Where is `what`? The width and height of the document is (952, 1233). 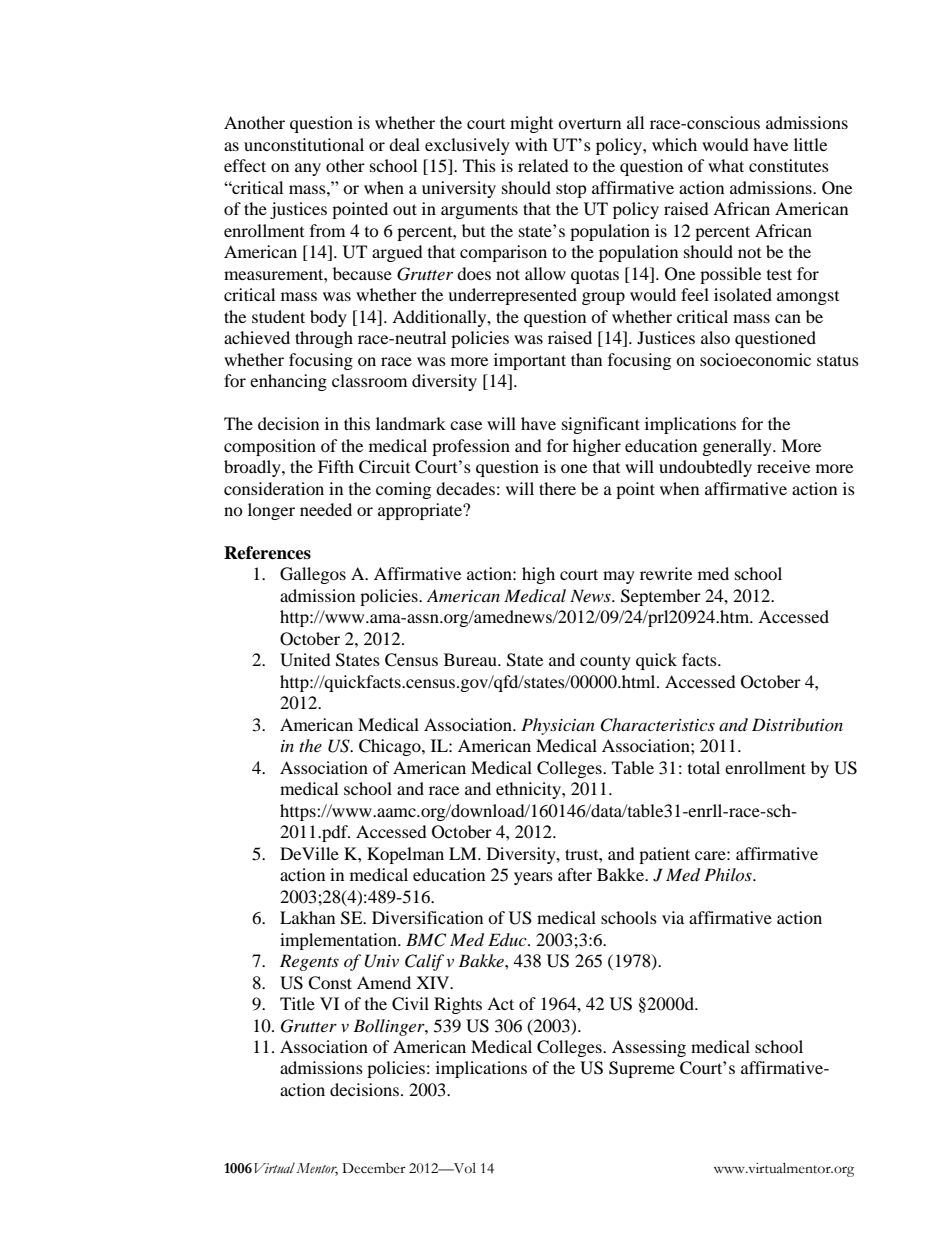
what is located at coordinates (726, 165).
